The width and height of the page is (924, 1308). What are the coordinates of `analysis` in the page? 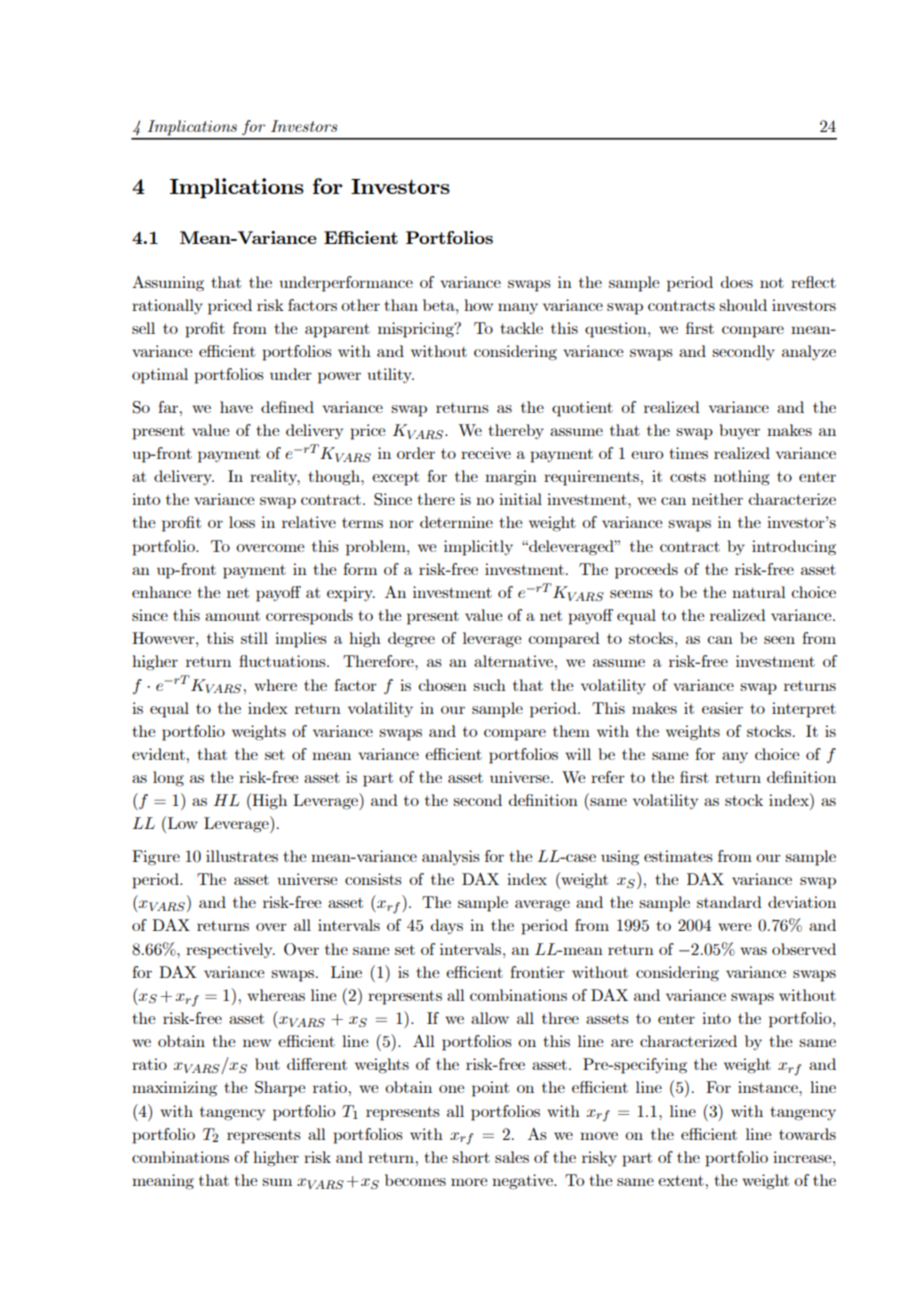 It's located at (451, 857).
